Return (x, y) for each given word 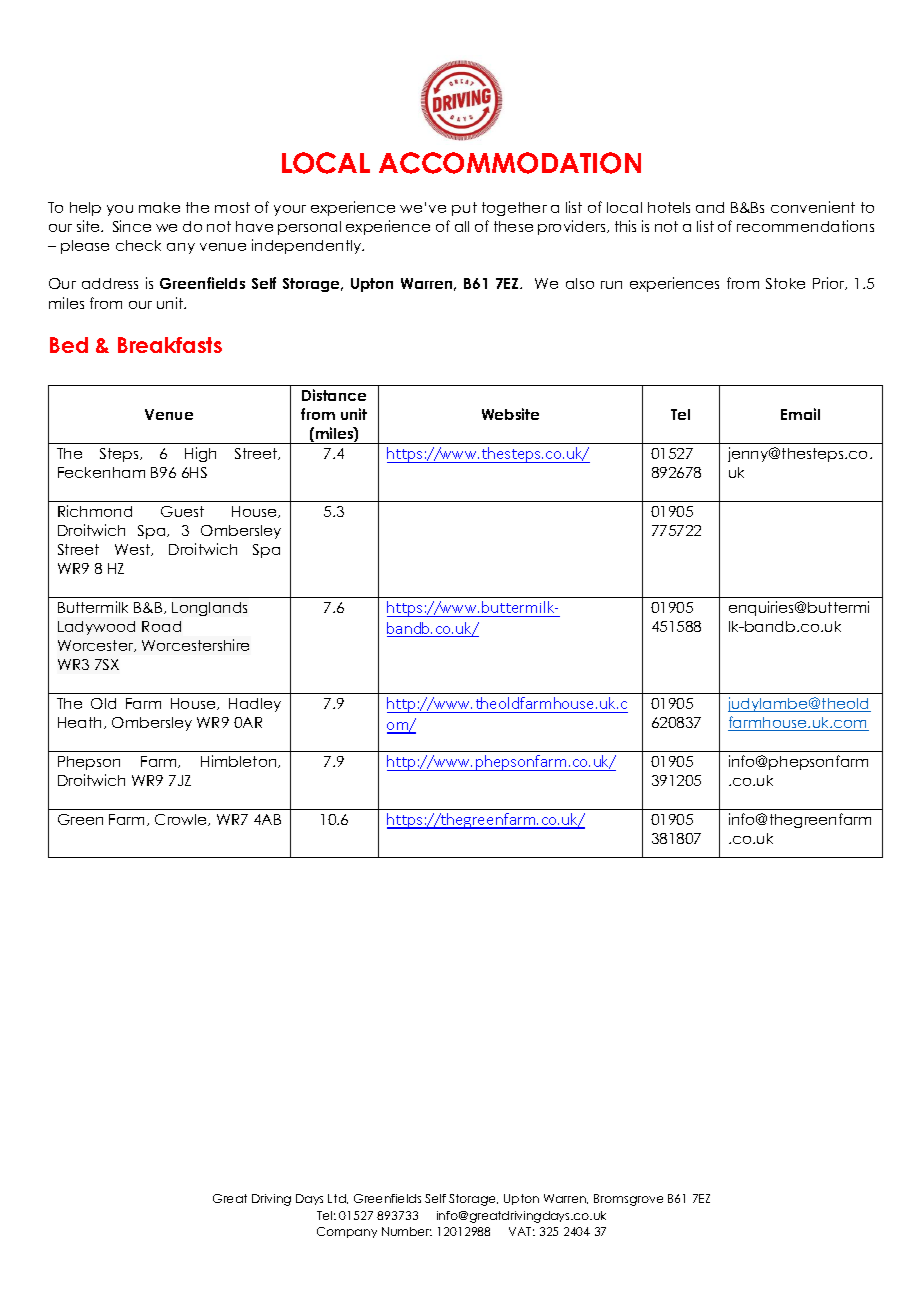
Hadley (255, 705)
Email (800, 414)
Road (161, 626)
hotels (669, 207)
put (464, 209)
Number (407, 1231)
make (159, 207)
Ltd (338, 1199)
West (133, 550)
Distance (334, 395)
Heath (79, 722)
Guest (182, 511)
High (200, 454)
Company (347, 1232)
